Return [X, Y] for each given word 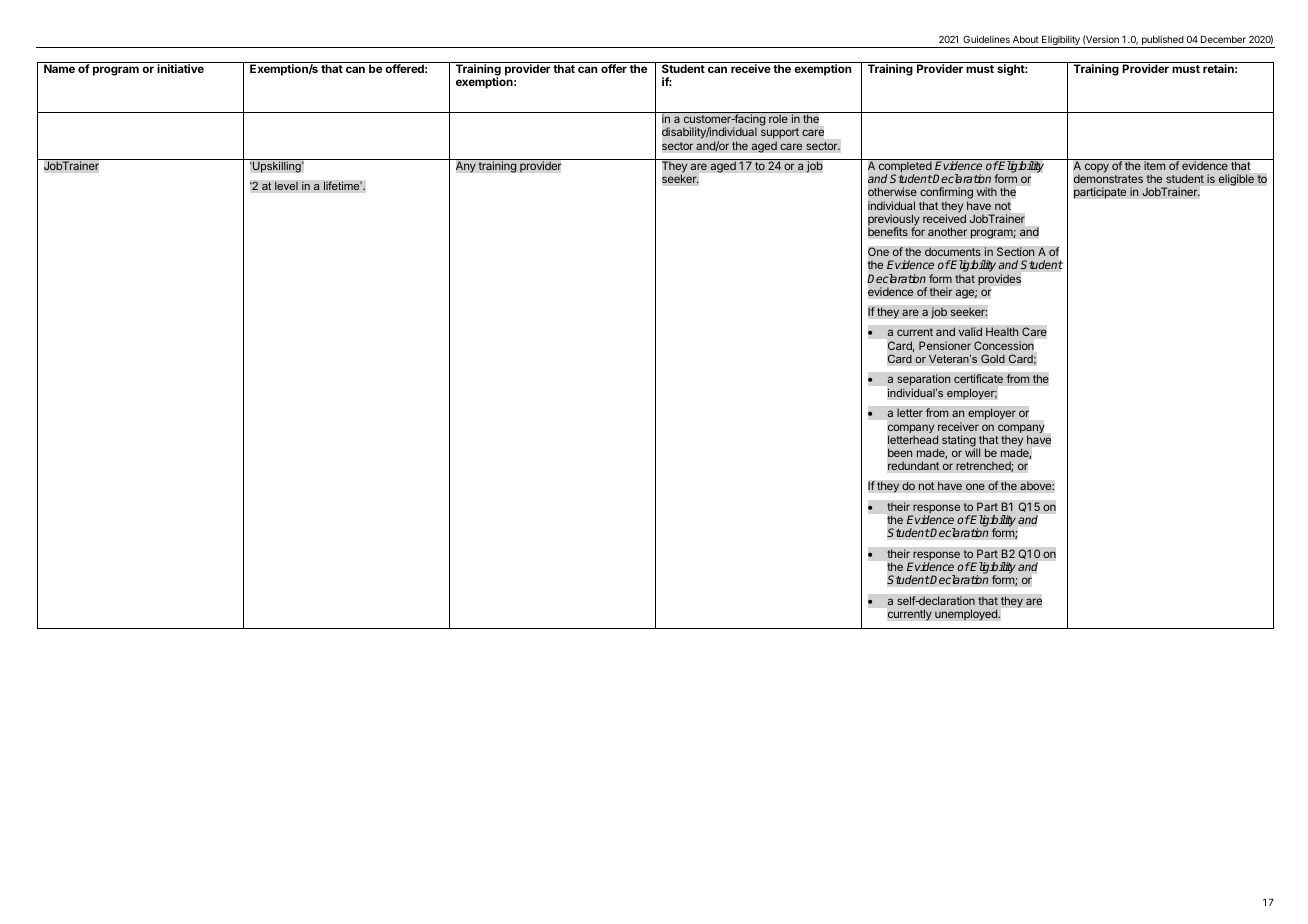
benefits [888, 232]
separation [923, 381]
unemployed [967, 615]
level [286, 186]
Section [1016, 251]
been [900, 452]
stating [959, 442]
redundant [914, 466]
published [1162, 41]
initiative [180, 68]
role [778, 118]
